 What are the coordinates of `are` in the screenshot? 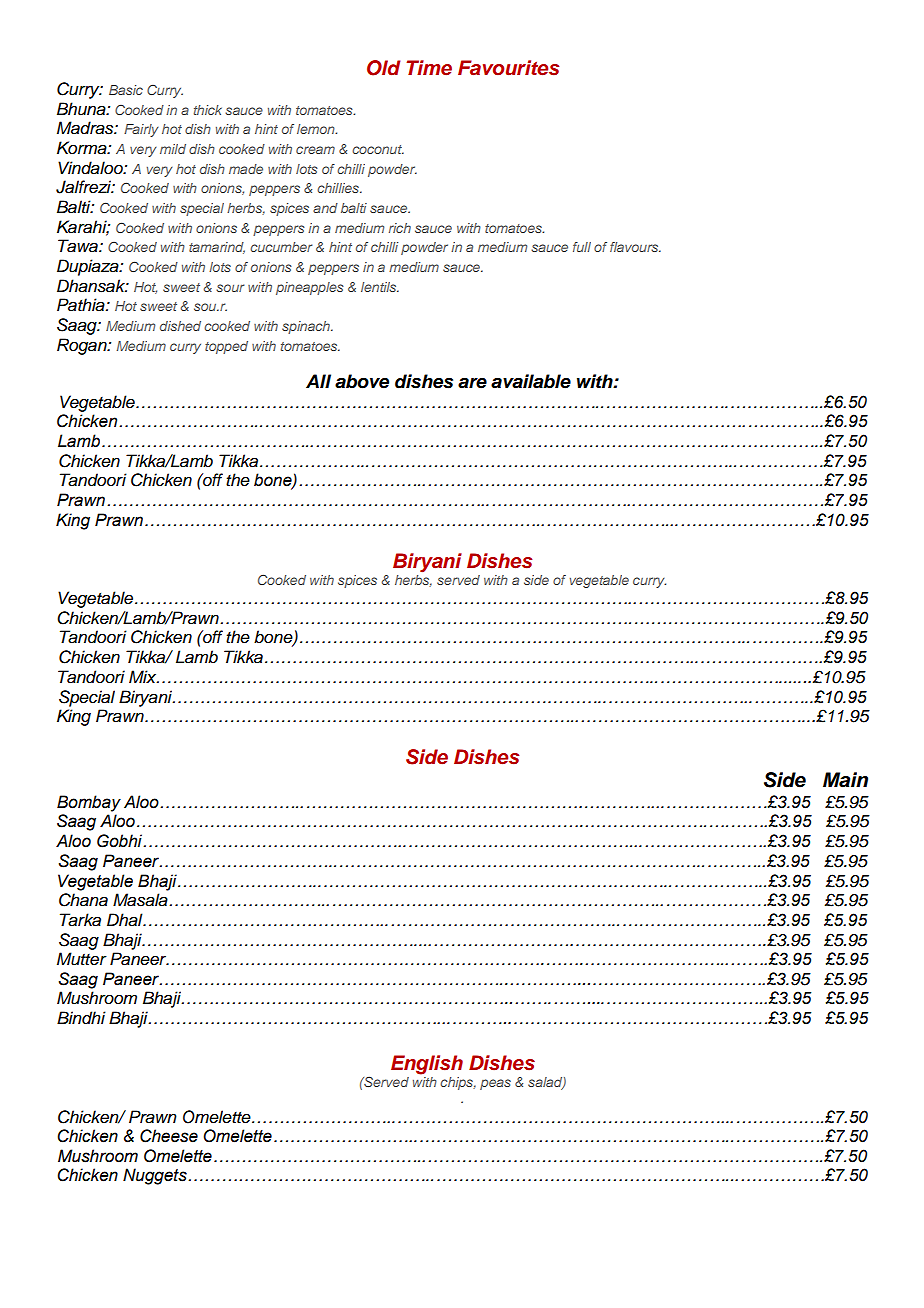 It's located at (472, 383).
